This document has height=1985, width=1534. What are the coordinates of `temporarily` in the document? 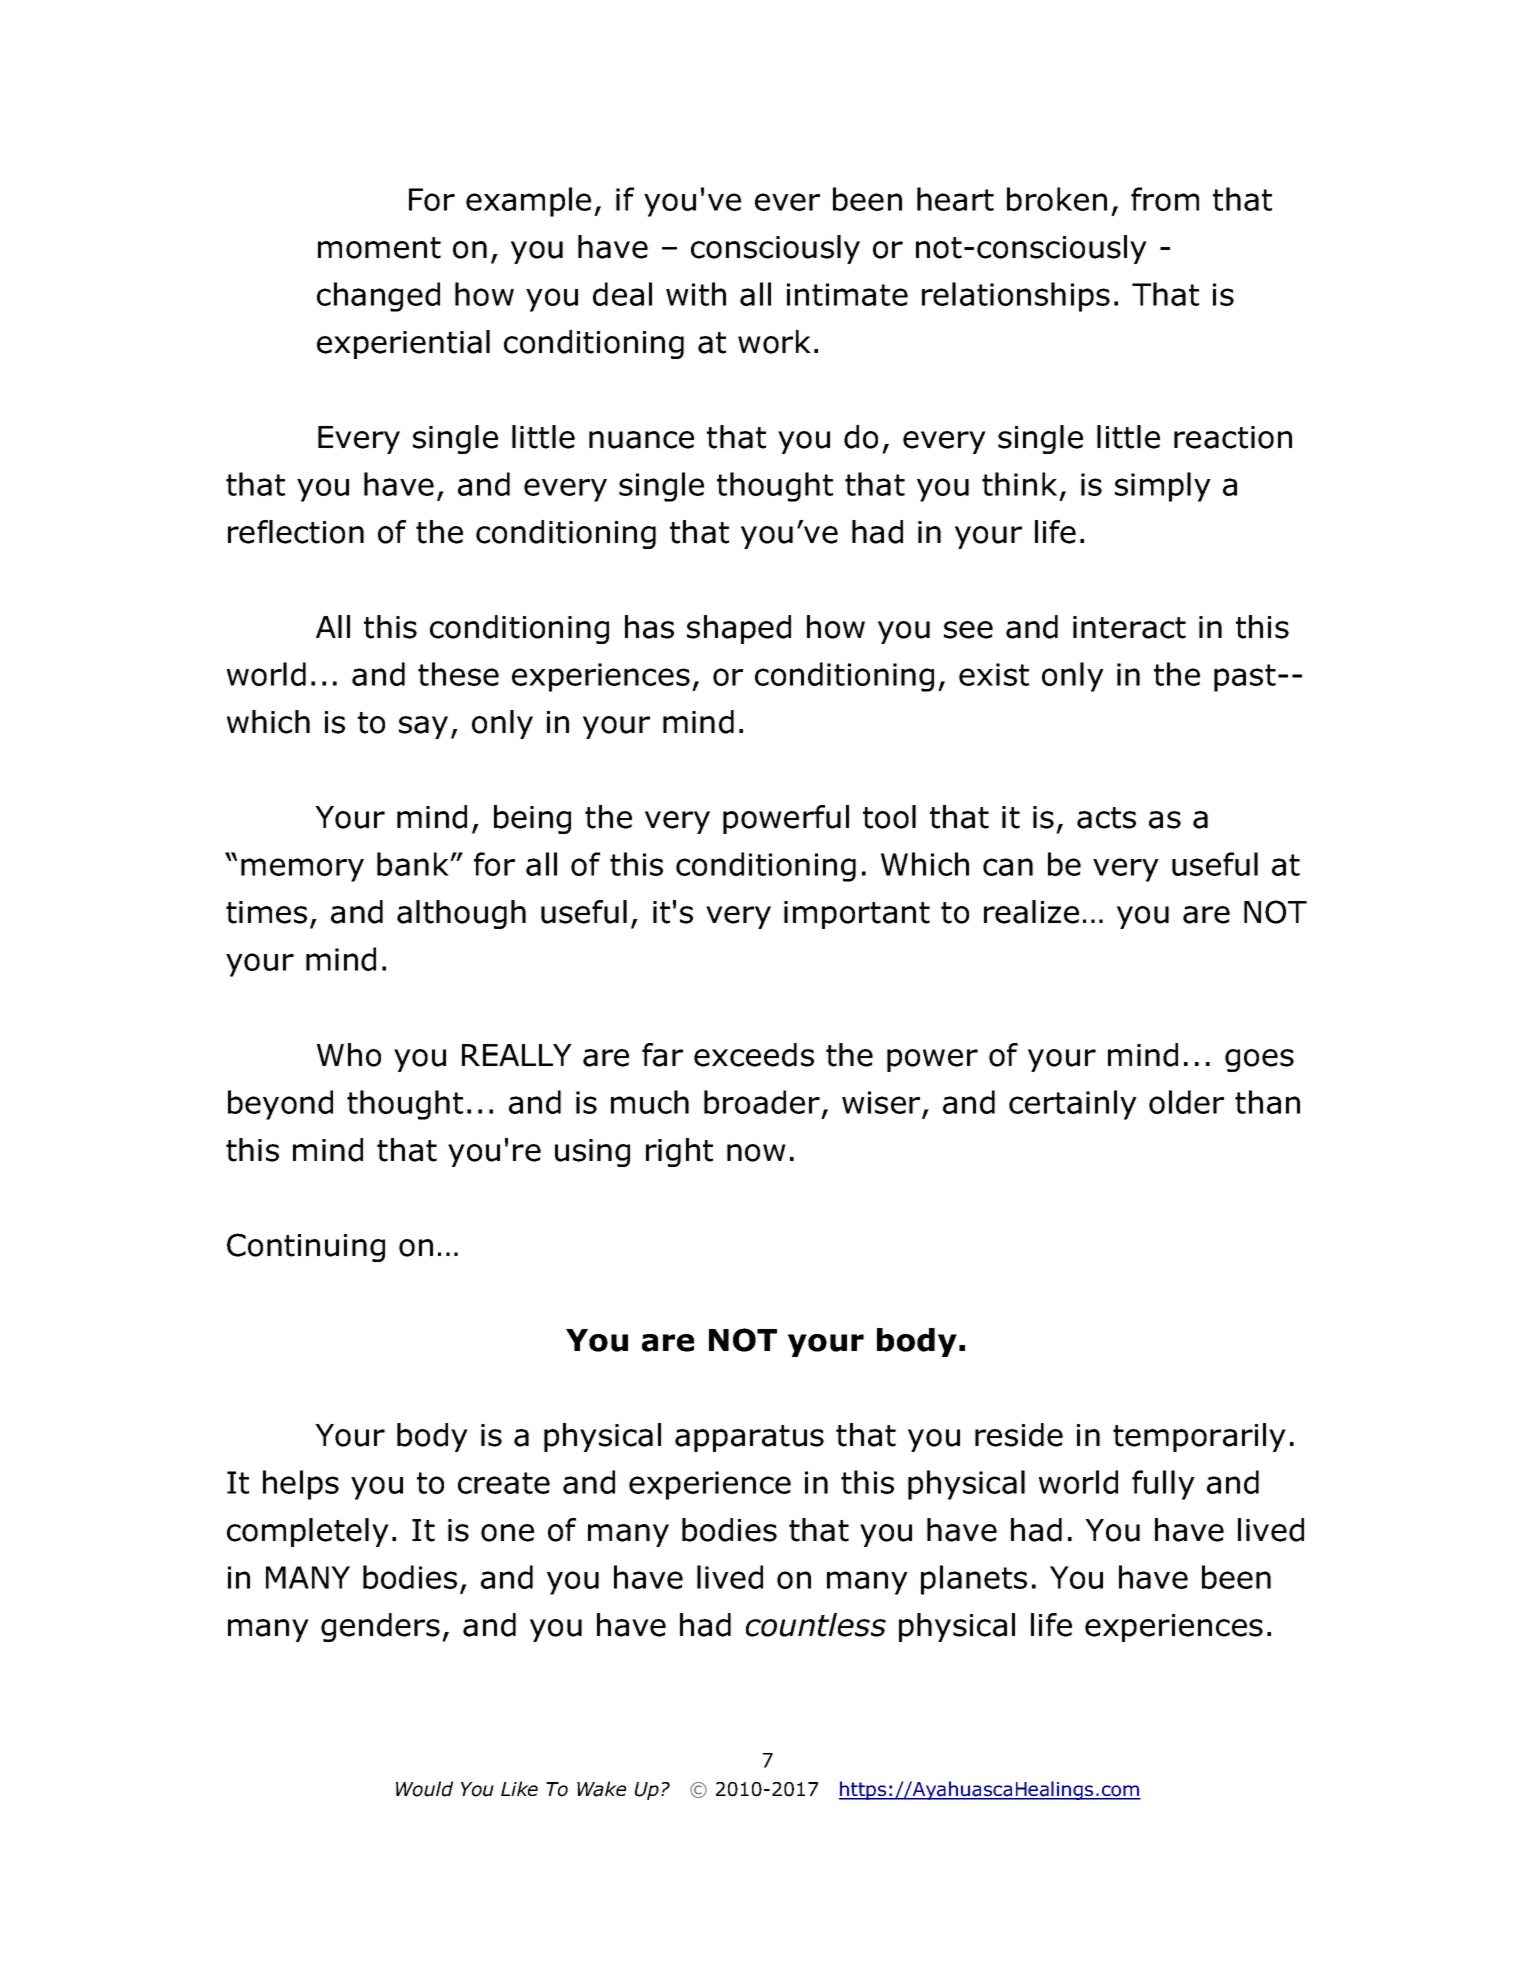 It's located at (1199, 1437).
